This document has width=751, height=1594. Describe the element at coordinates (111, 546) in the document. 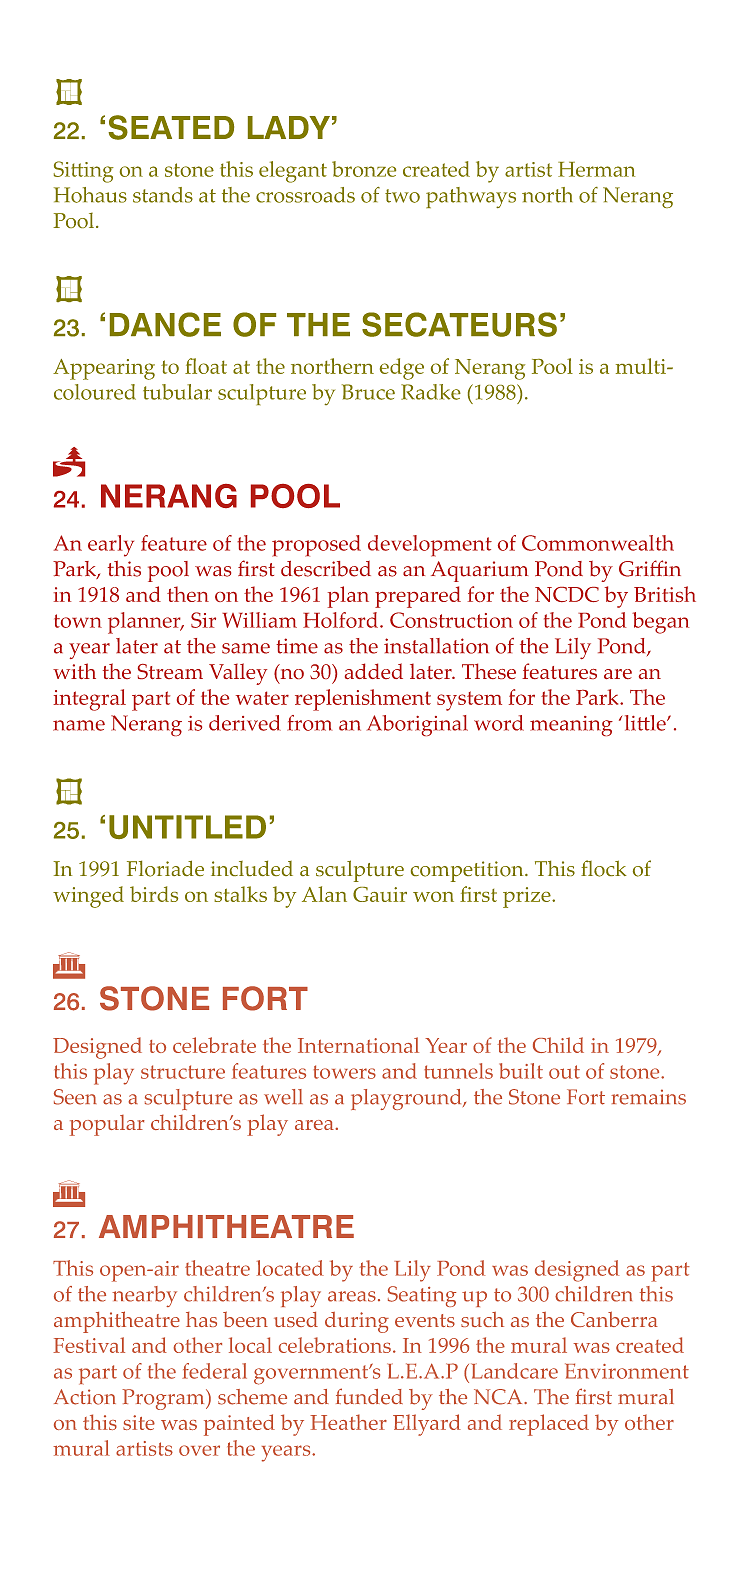

I see `early` at that location.
